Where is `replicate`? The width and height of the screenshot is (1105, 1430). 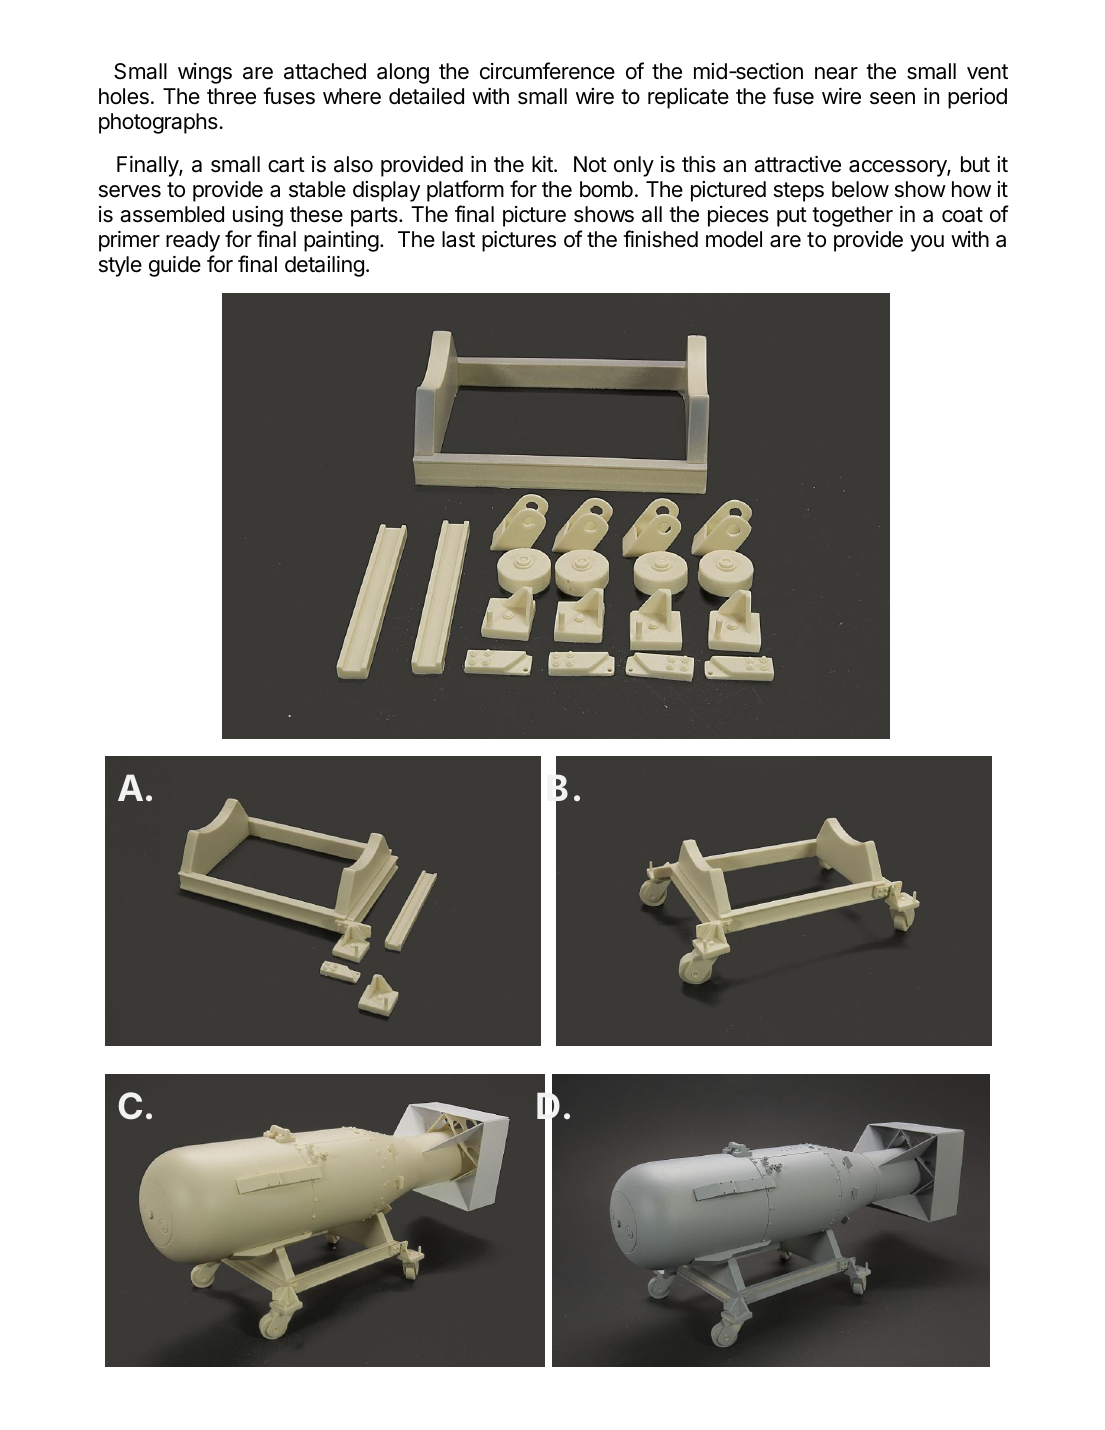
replicate is located at coordinates (688, 98).
